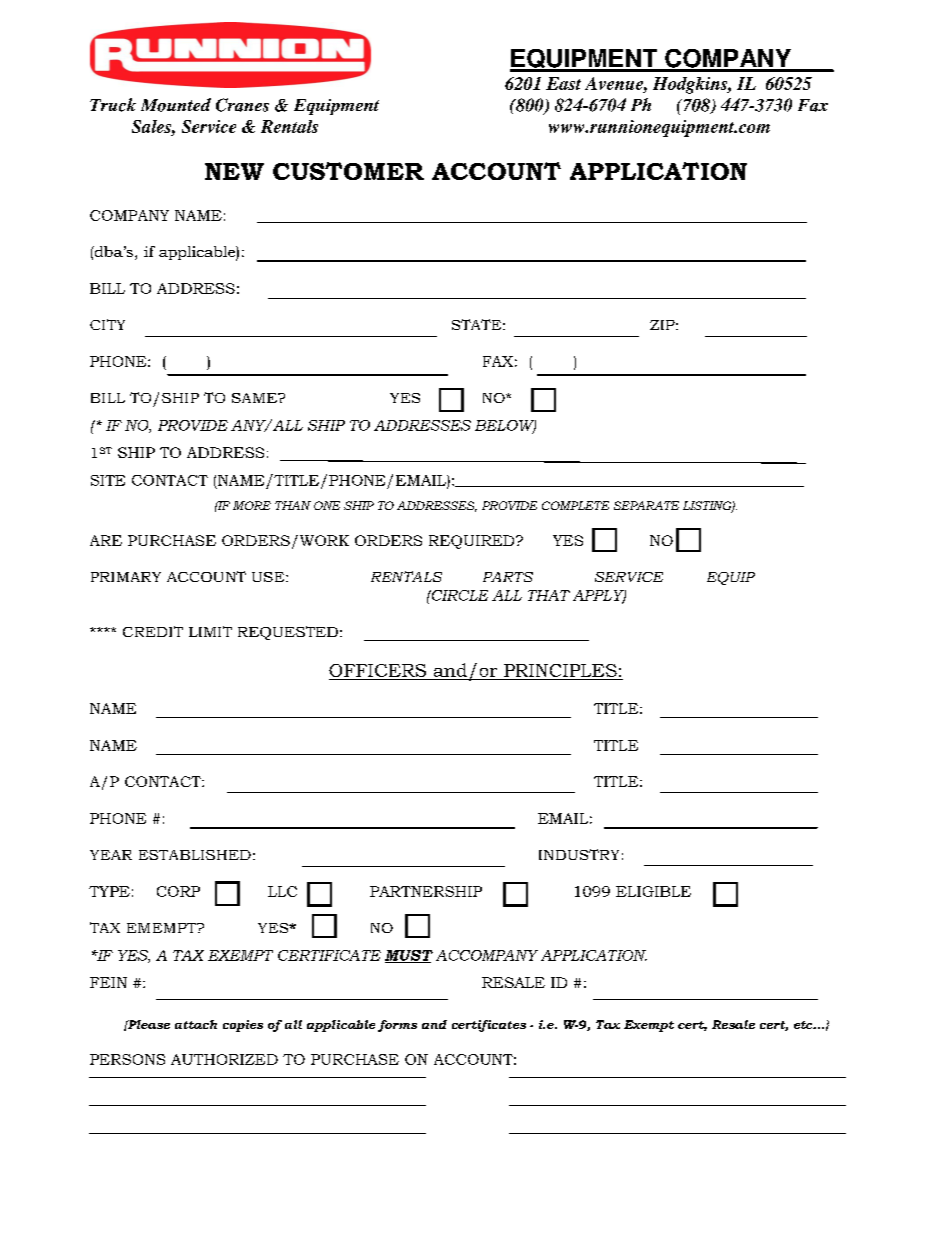 The width and height of the screenshot is (952, 1233). Describe the element at coordinates (176, 105) in the screenshot. I see `Mounted` at that location.
